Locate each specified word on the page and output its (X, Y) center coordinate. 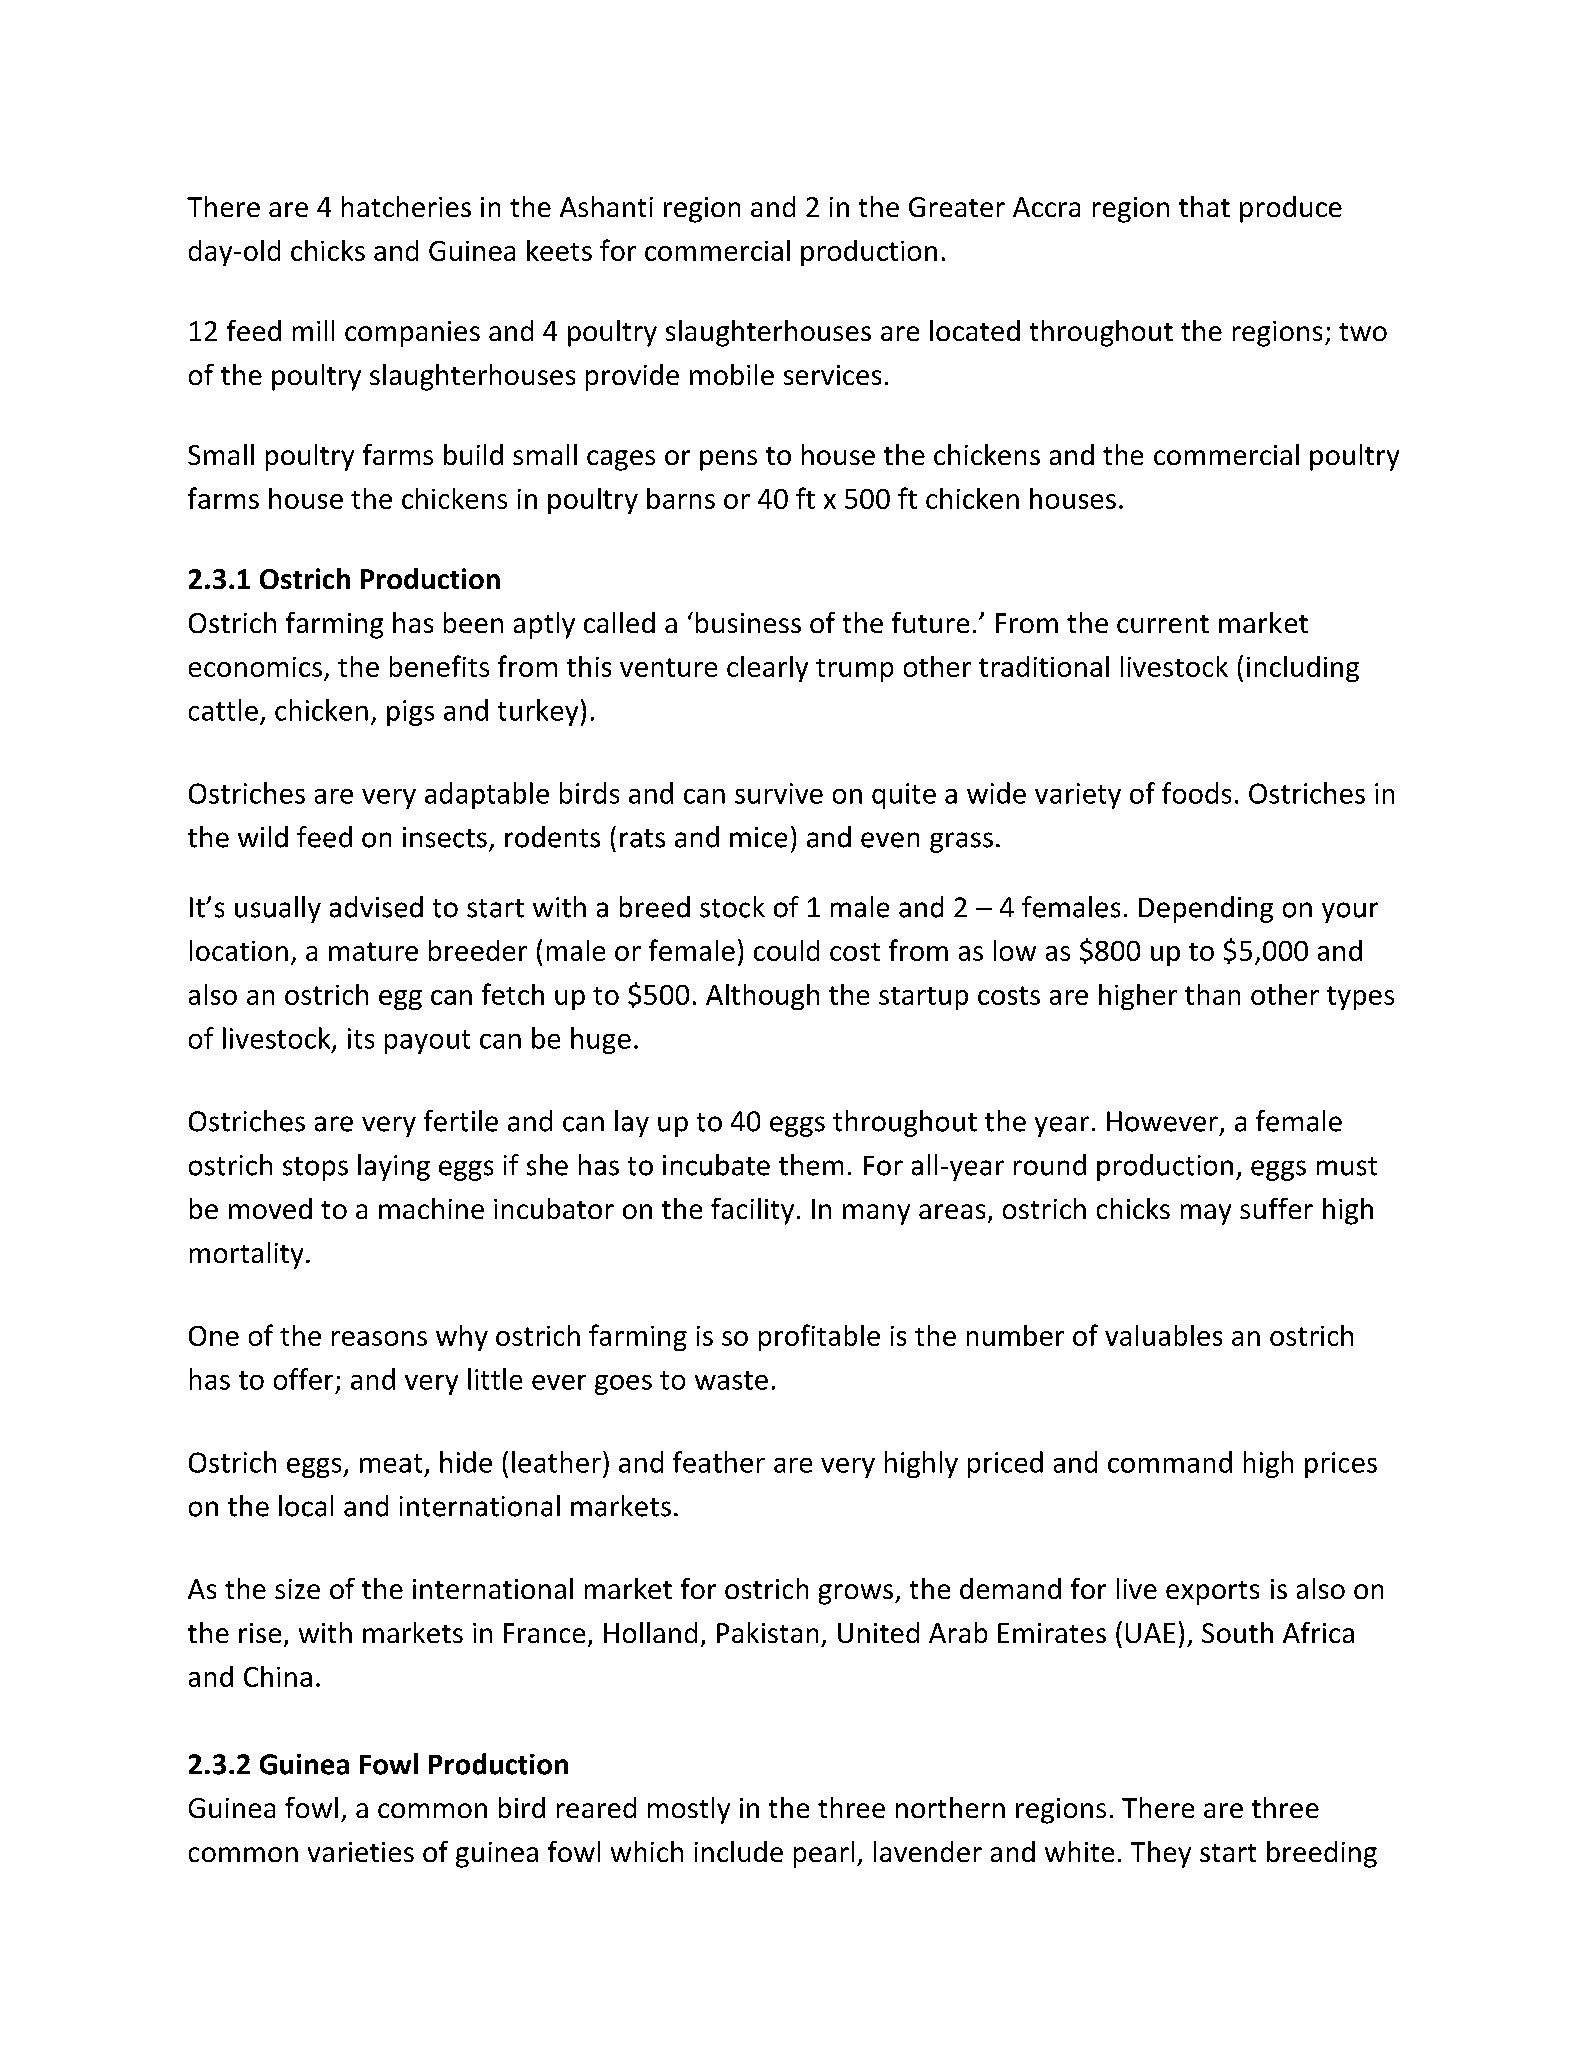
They (1161, 1854)
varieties (361, 1852)
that (1204, 206)
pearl (824, 1854)
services (832, 375)
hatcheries (406, 206)
